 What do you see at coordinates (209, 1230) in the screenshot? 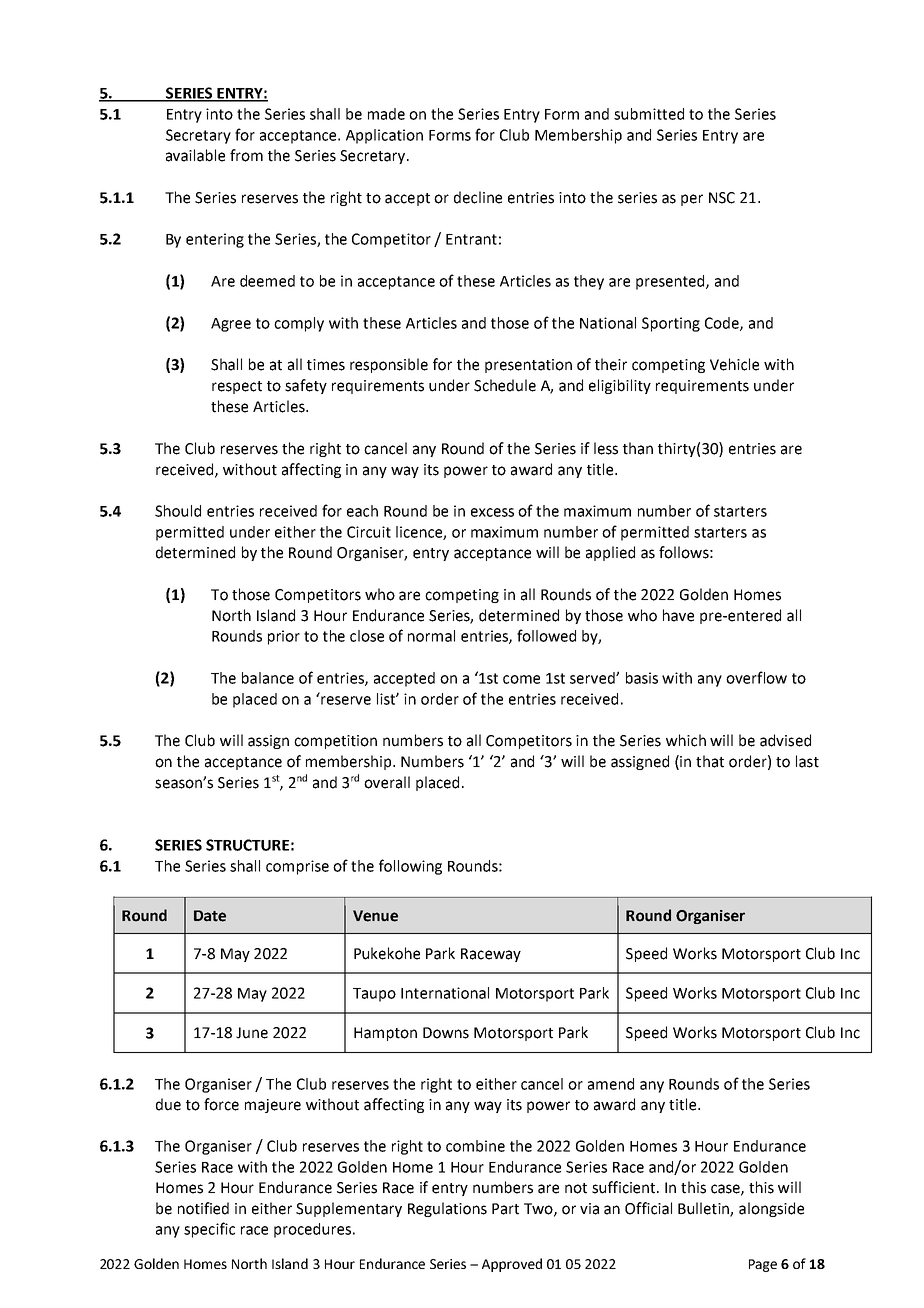
I see `specific` at bounding box center [209, 1230].
